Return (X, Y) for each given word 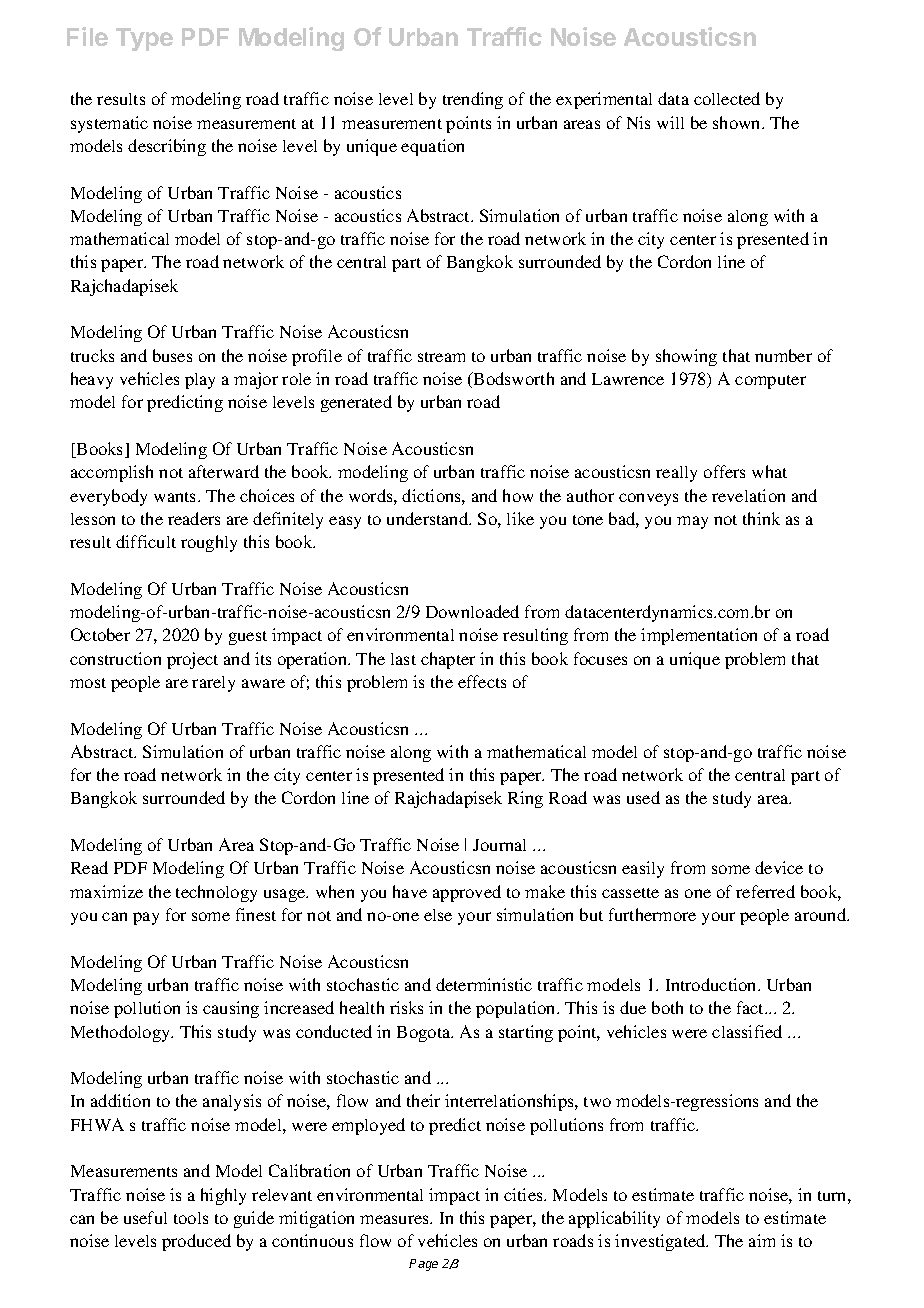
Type (144, 39)
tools (191, 1218)
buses (172, 355)
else (438, 915)
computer (770, 382)
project (192, 660)
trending (473, 100)
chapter (448, 660)
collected (727, 98)
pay (146, 918)
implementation (699, 636)
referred (765, 891)
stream (441, 357)
